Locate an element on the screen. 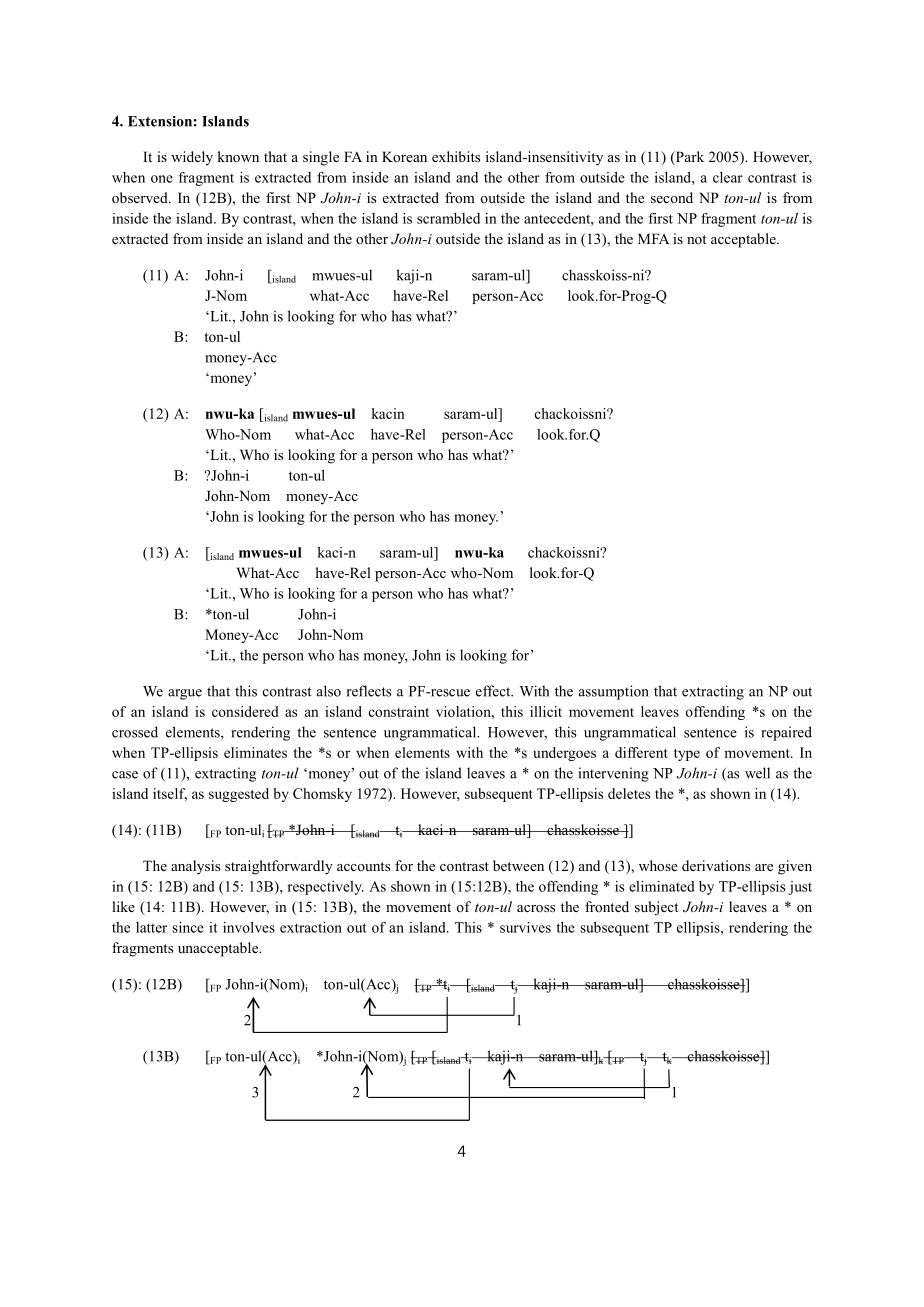  constraint is located at coordinates (399, 711).
